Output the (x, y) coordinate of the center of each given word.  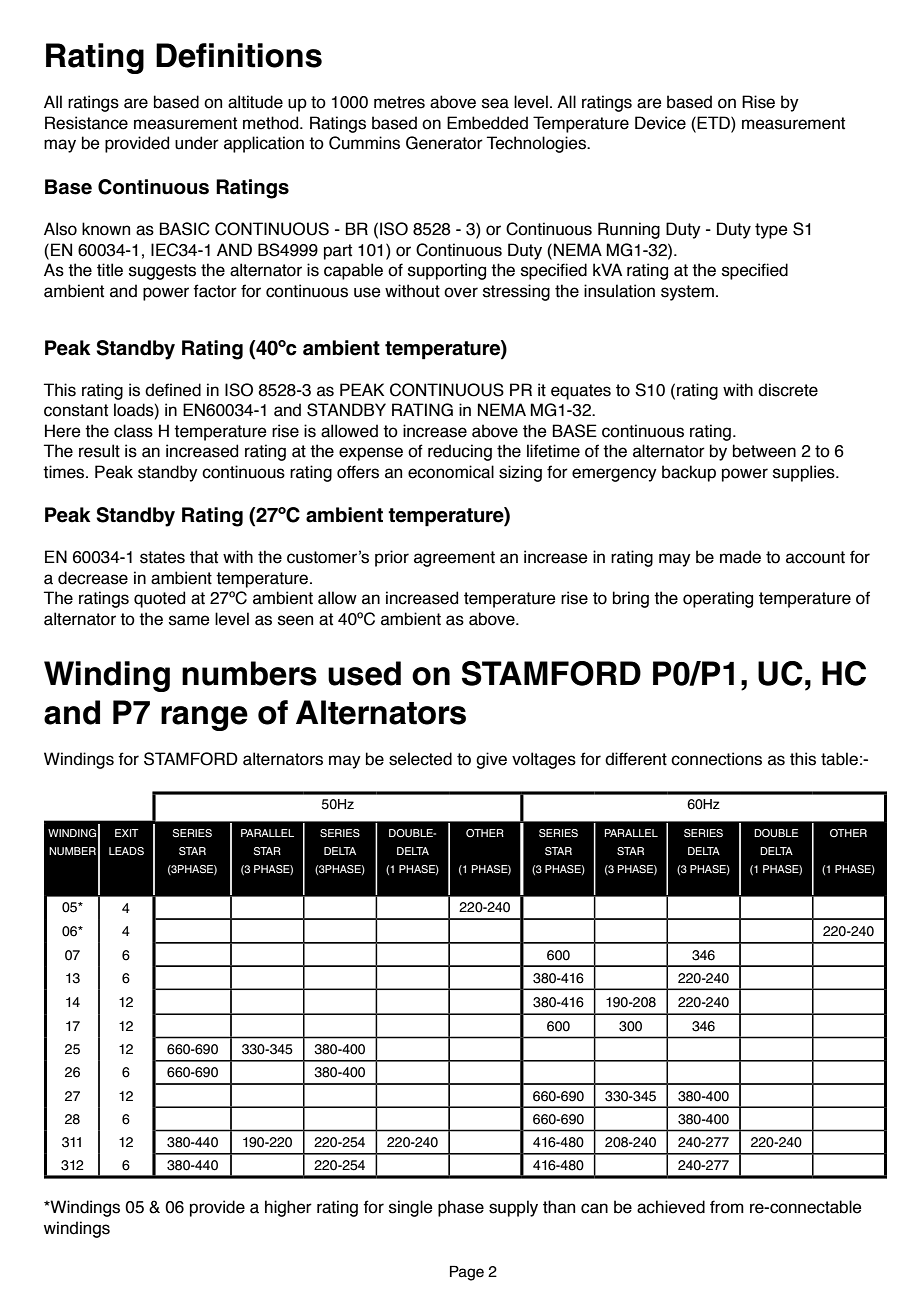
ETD (714, 122)
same (189, 620)
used (364, 673)
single (411, 1208)
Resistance (86, 123)
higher (288, 1208)
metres (399, 102)
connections (716, 759)
